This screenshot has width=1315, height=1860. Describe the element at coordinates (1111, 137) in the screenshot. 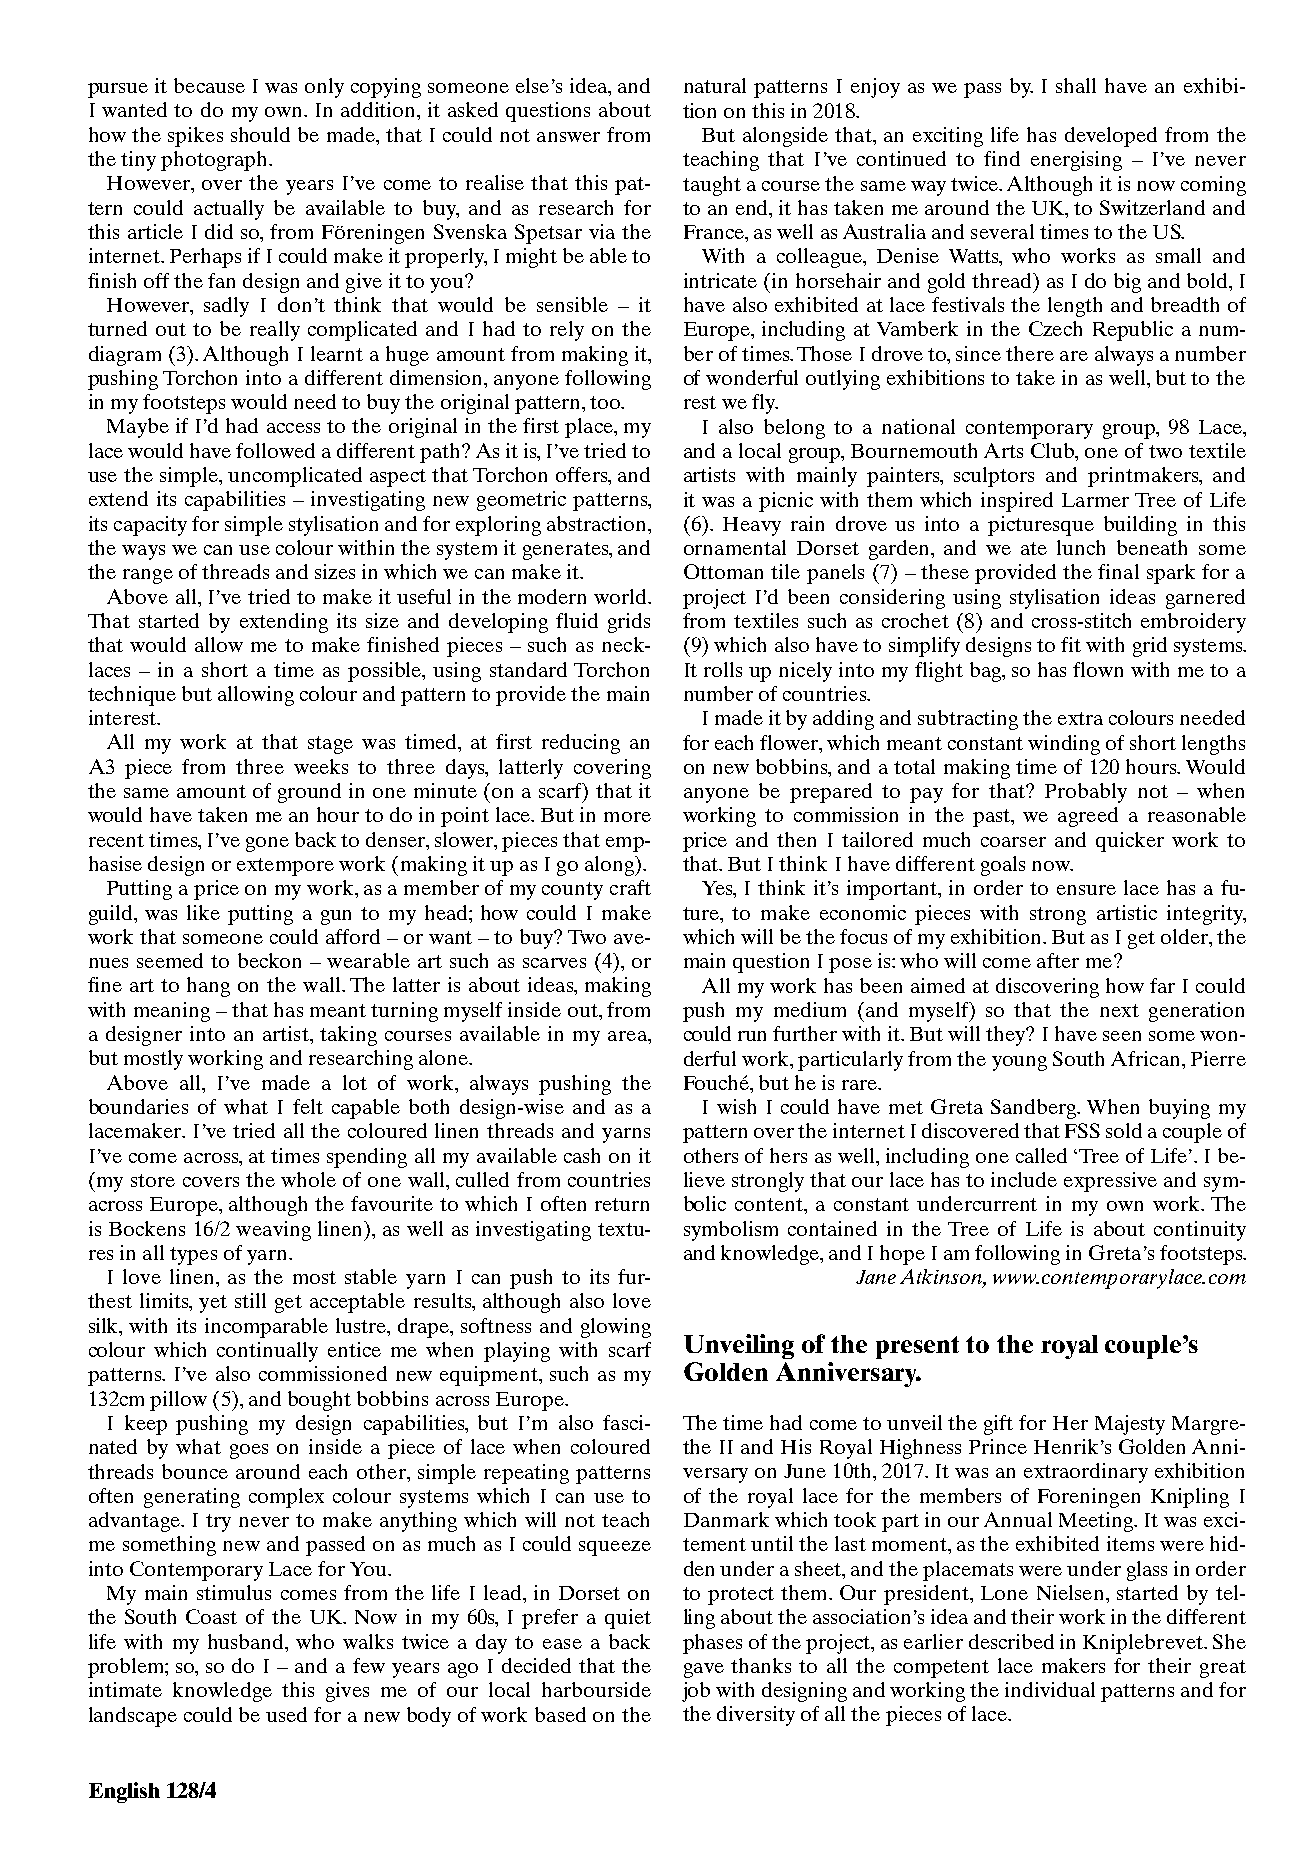

I see `developed` at that location.
